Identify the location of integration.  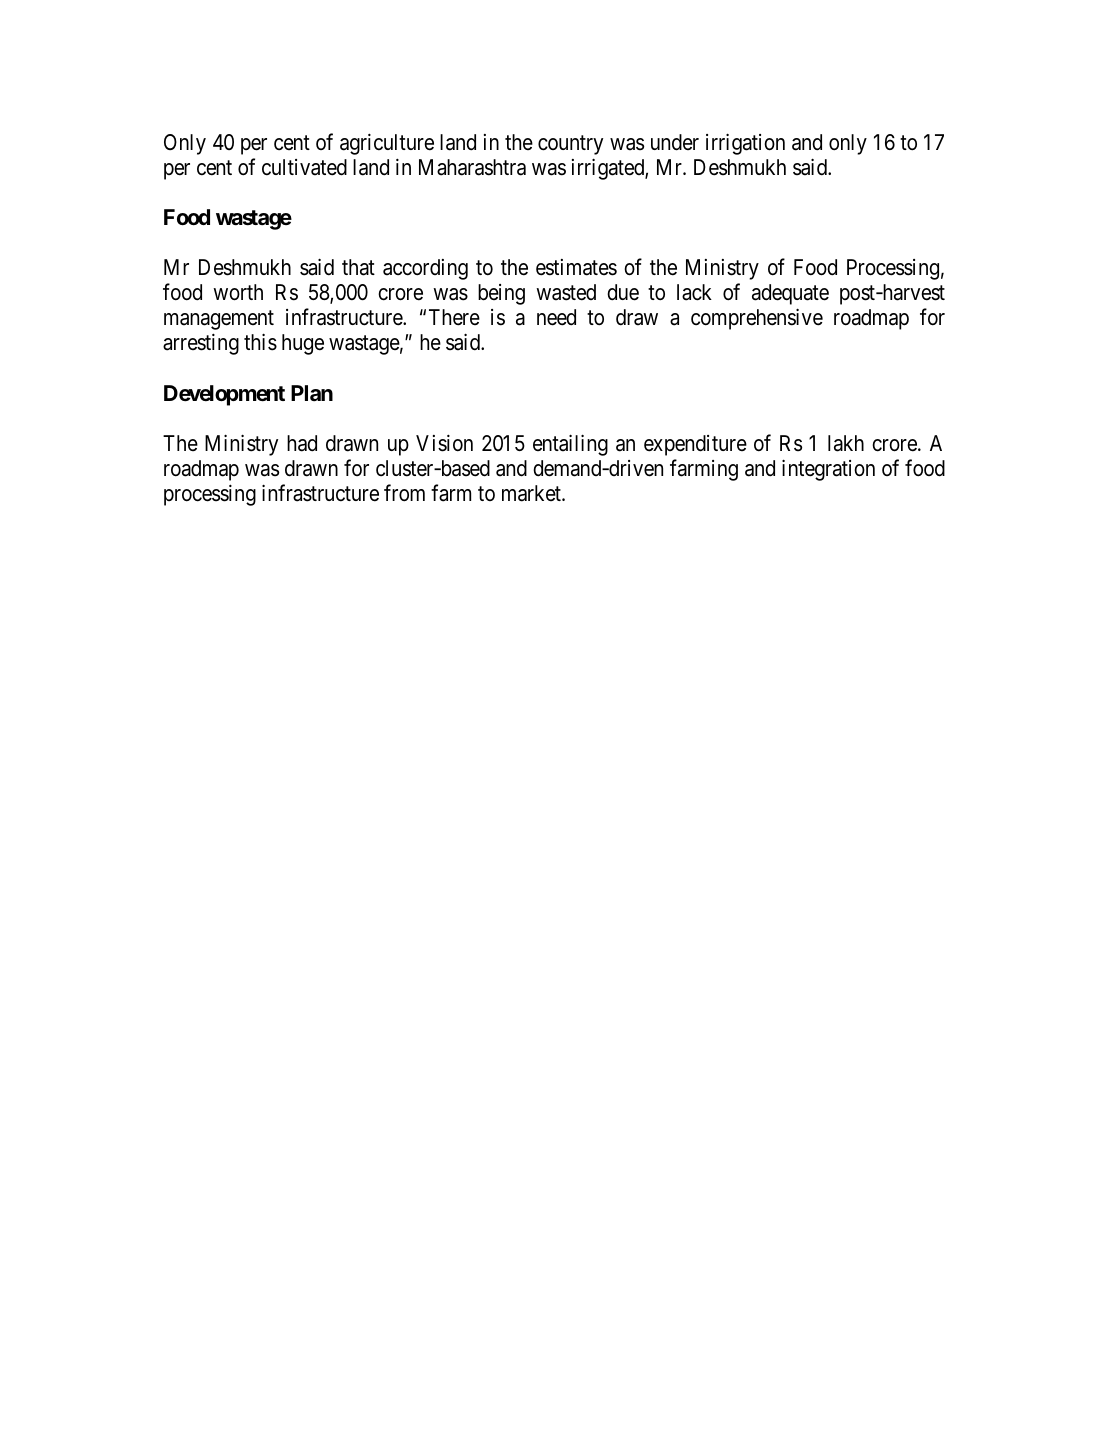
(828, 470).
